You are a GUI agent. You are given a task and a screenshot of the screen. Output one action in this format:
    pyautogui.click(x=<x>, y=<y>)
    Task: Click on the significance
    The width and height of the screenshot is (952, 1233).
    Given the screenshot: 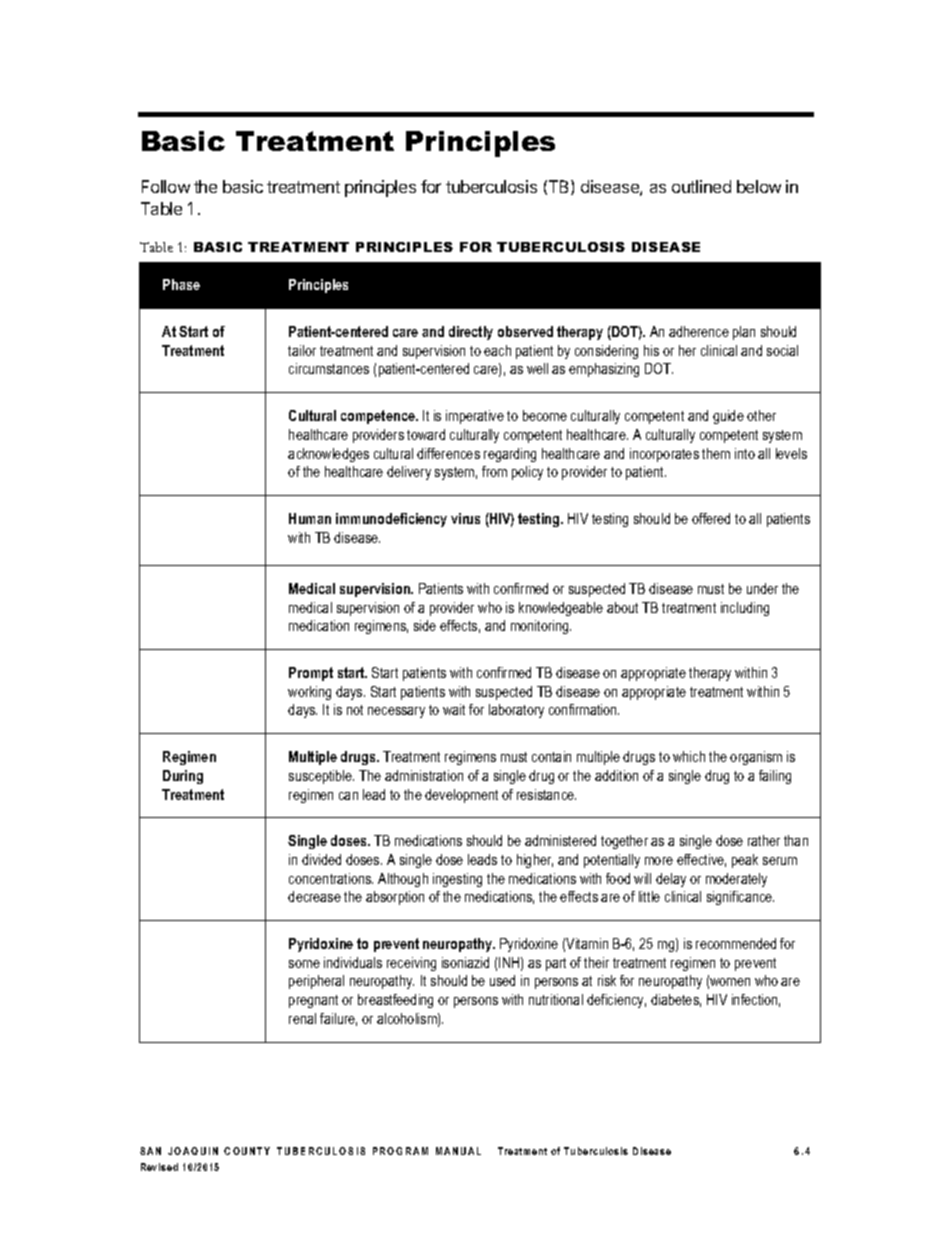 What is the action you would take?
    pyautogui.click(x=740, y=898)
